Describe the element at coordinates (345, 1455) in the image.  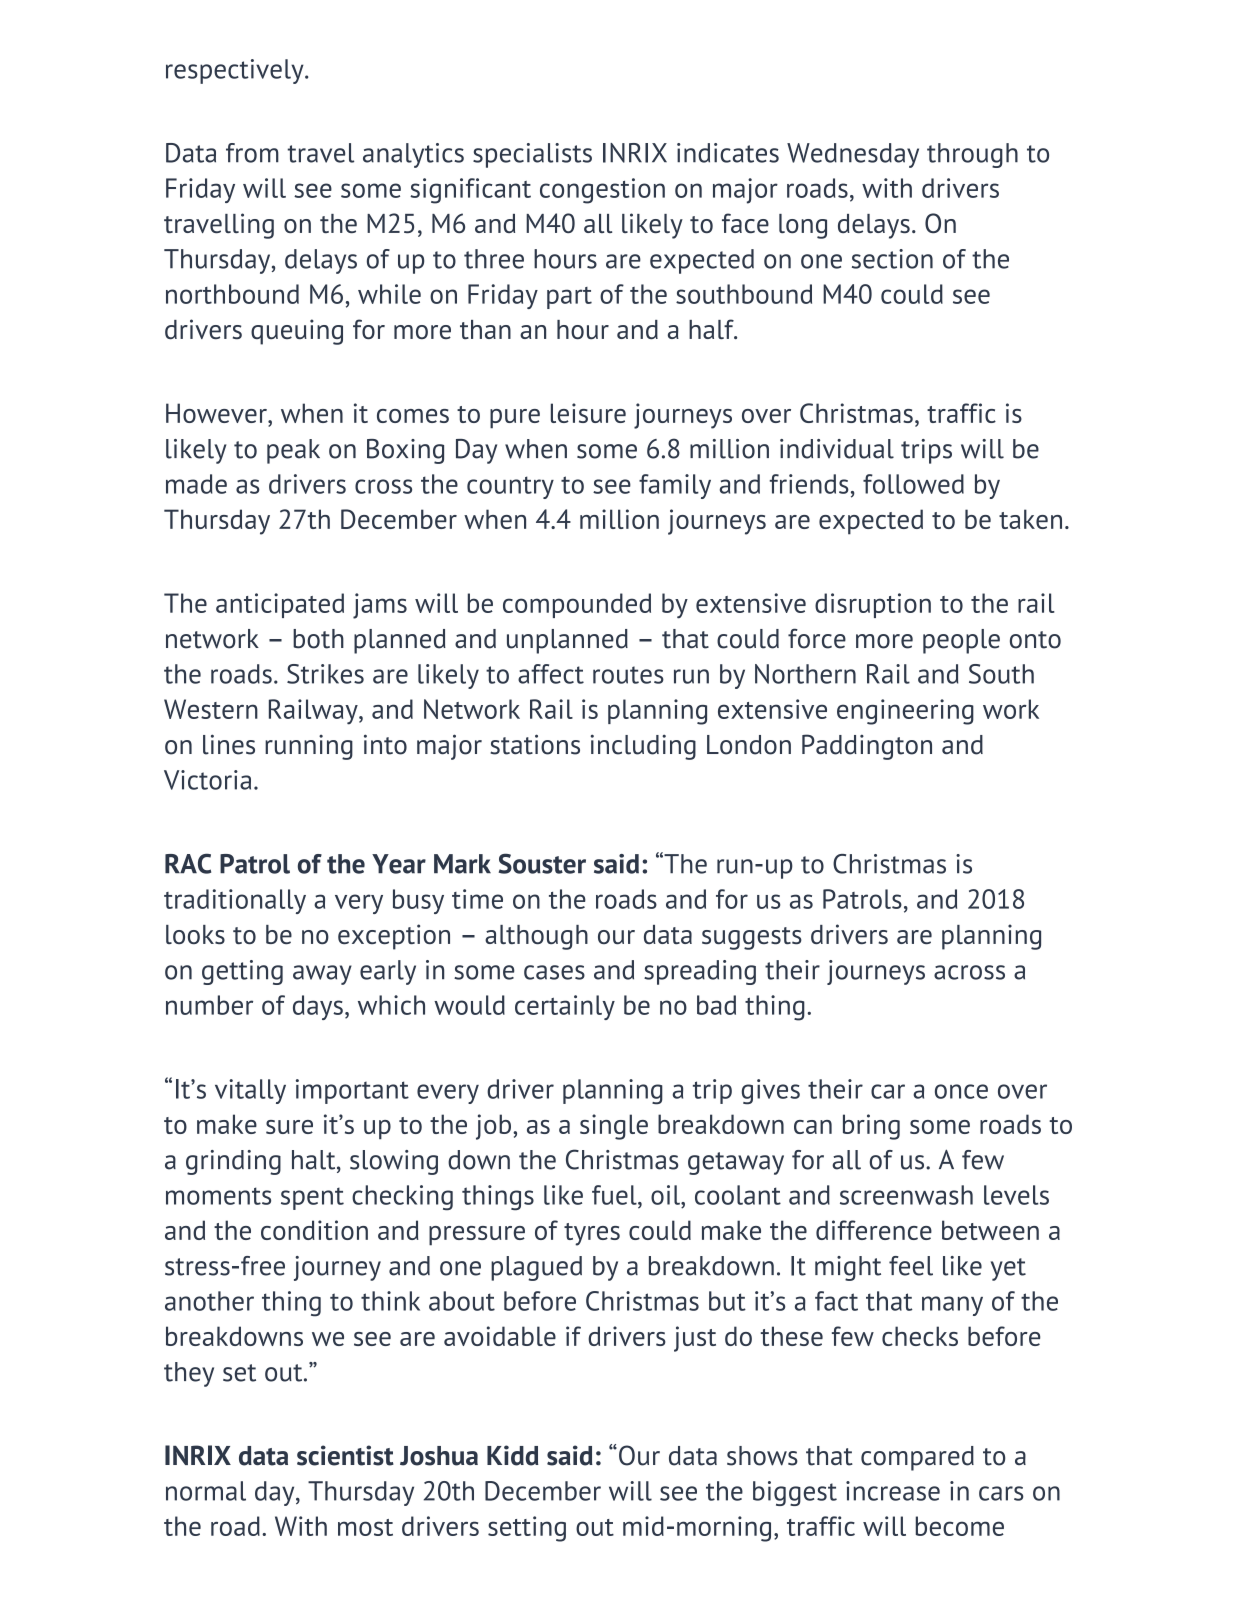
I see `scientist` at that location.
